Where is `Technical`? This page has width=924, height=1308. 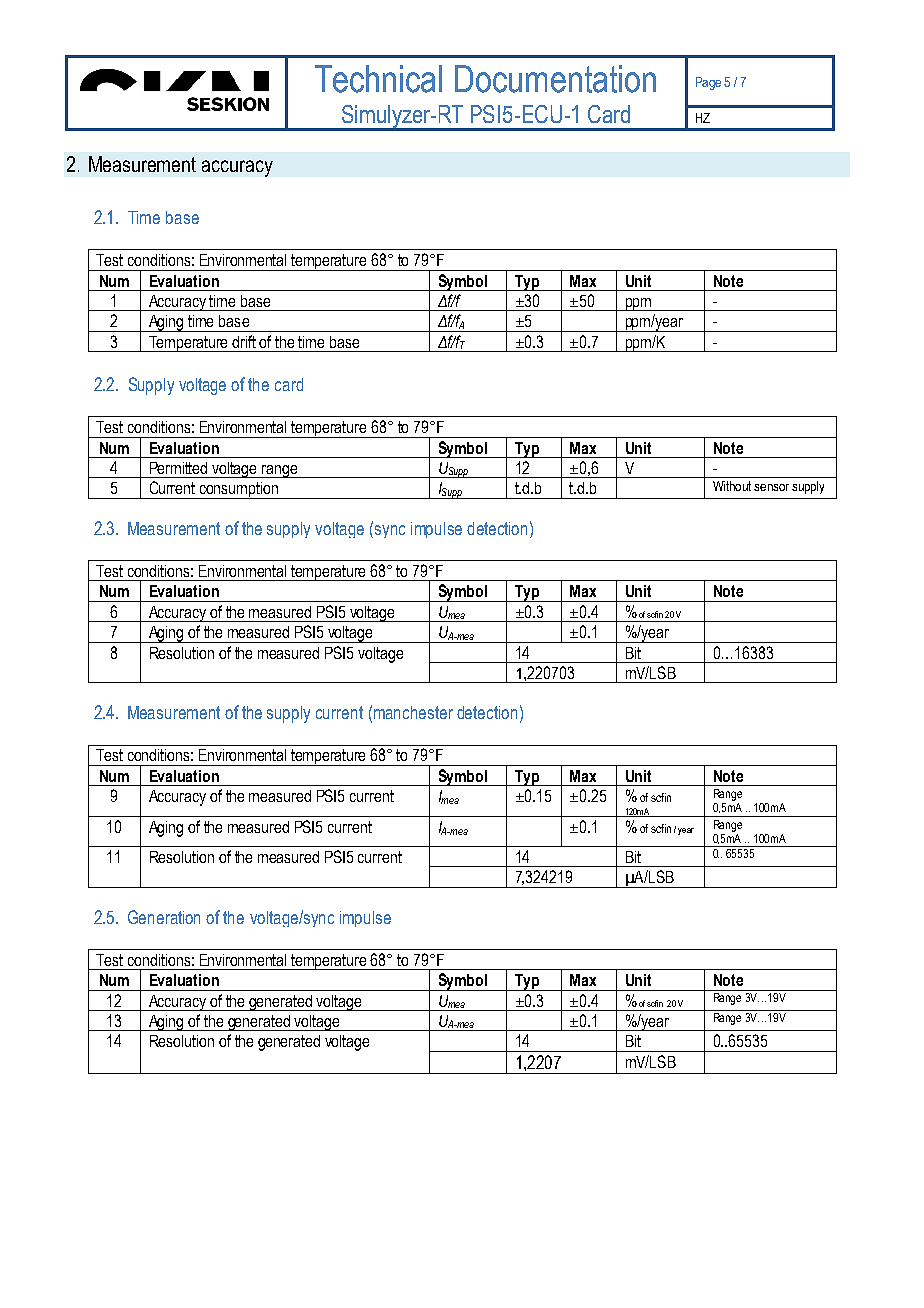
Technical is located at coordinates (378, 79).
